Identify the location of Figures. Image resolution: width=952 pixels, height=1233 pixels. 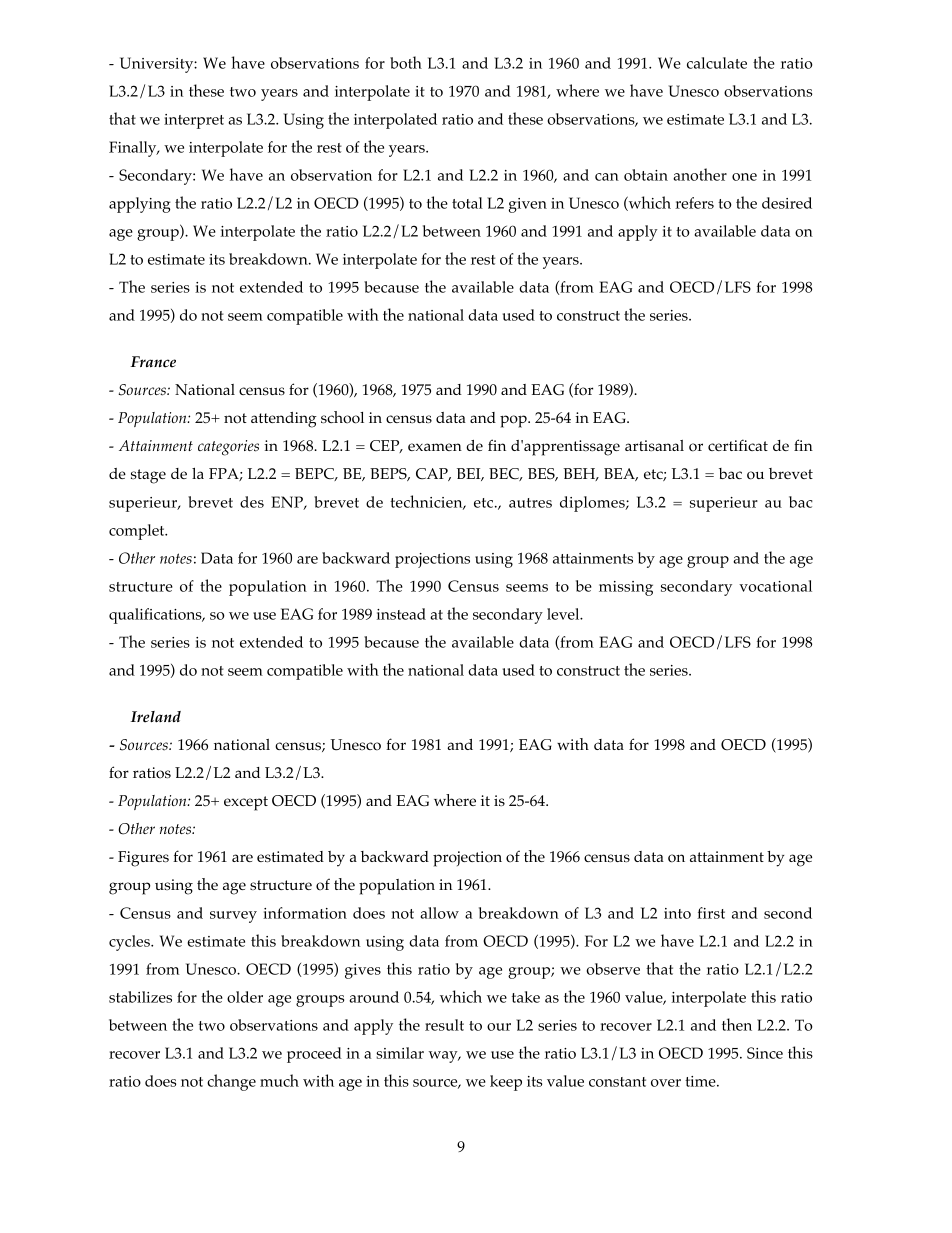
(143, 859).
